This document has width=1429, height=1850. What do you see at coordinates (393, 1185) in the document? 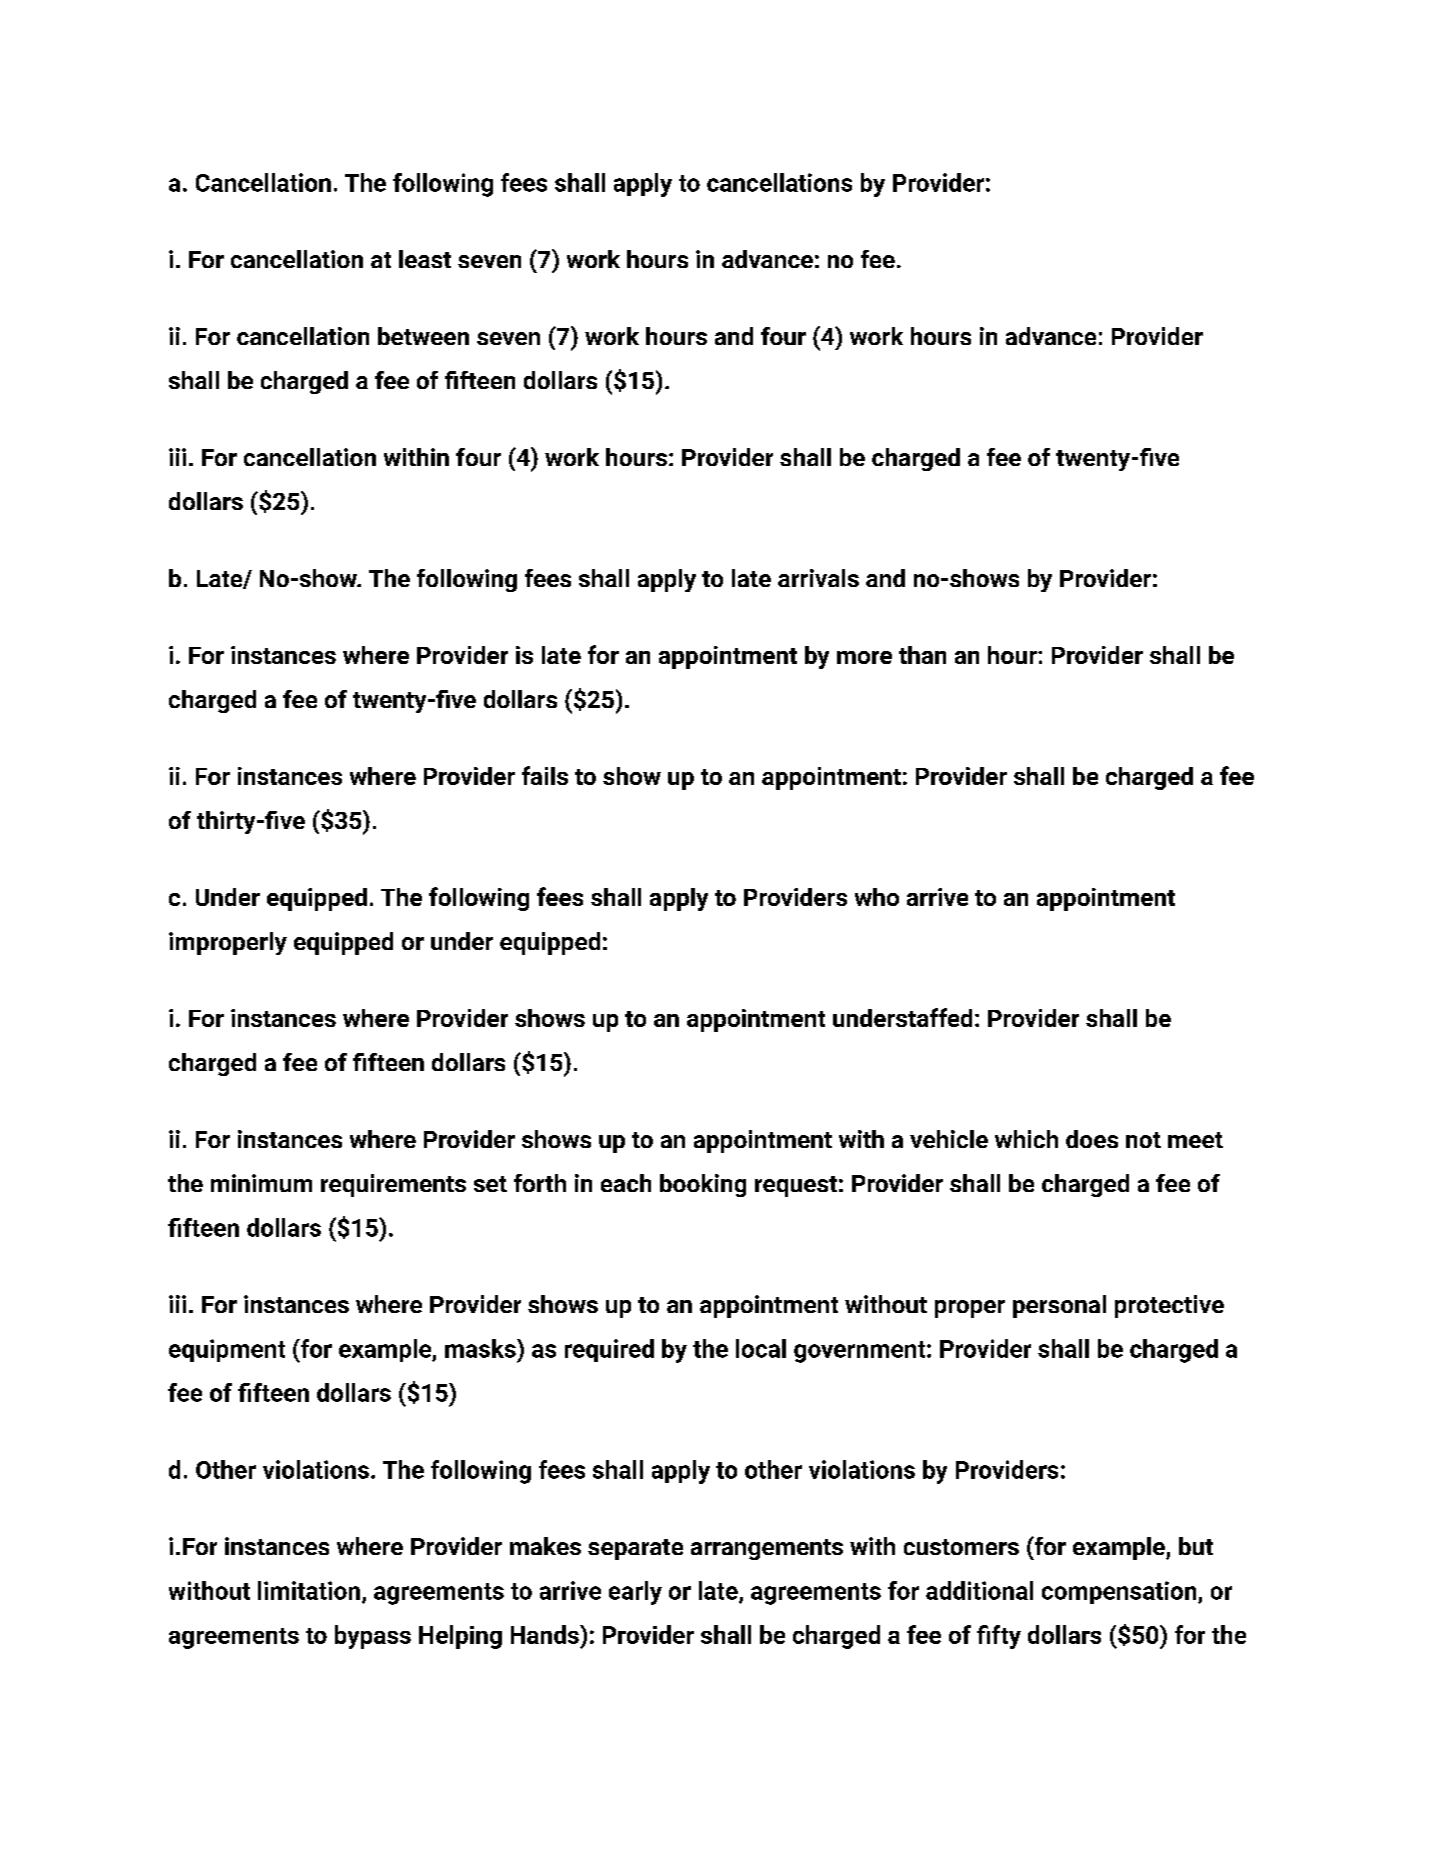
I see `requirements` at bounding box center [393, 1185].
